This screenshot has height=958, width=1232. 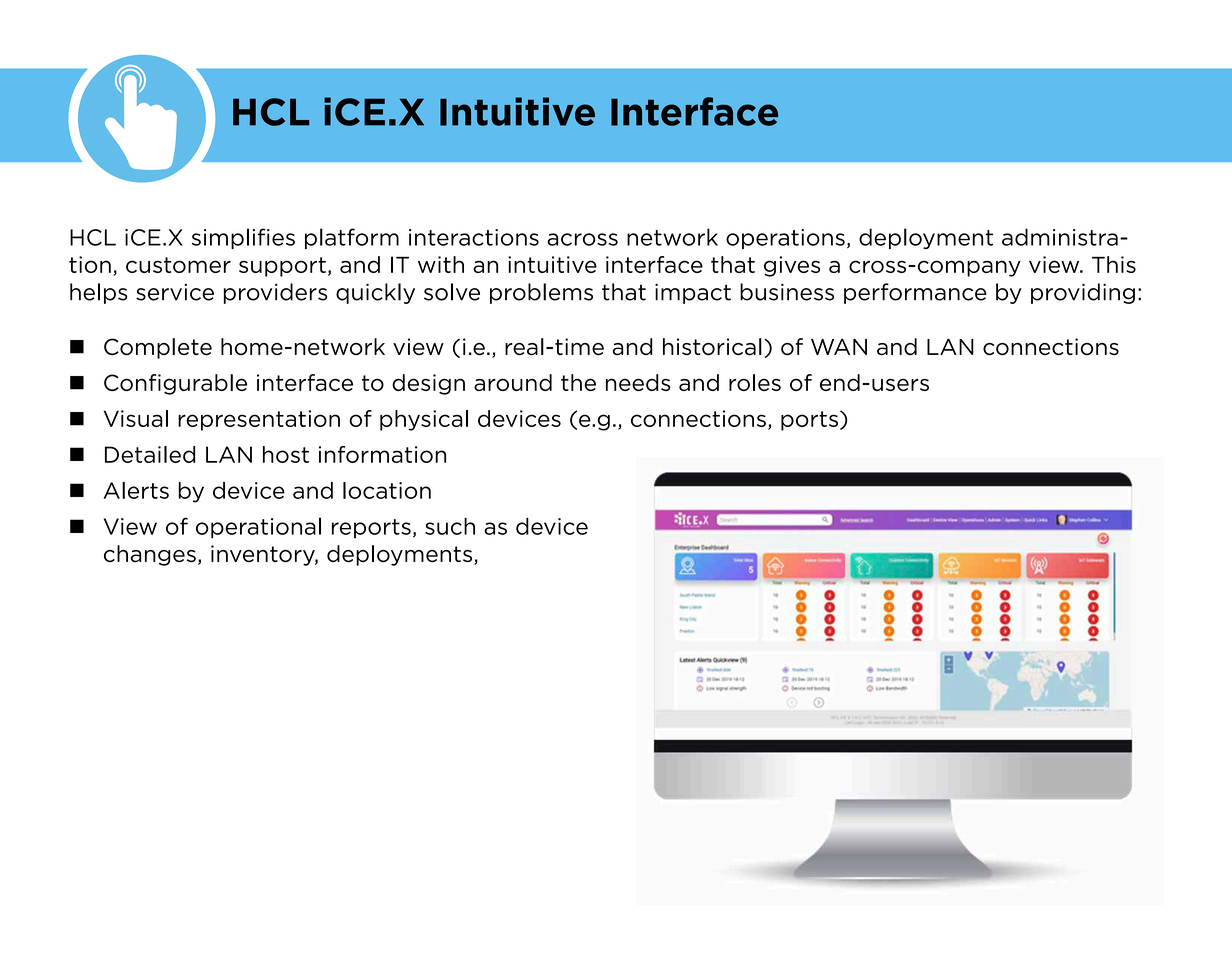 What do you see at coordinates (1114, 264) in the screenshot?
I see `This` at bounding box center [1114, 264].
